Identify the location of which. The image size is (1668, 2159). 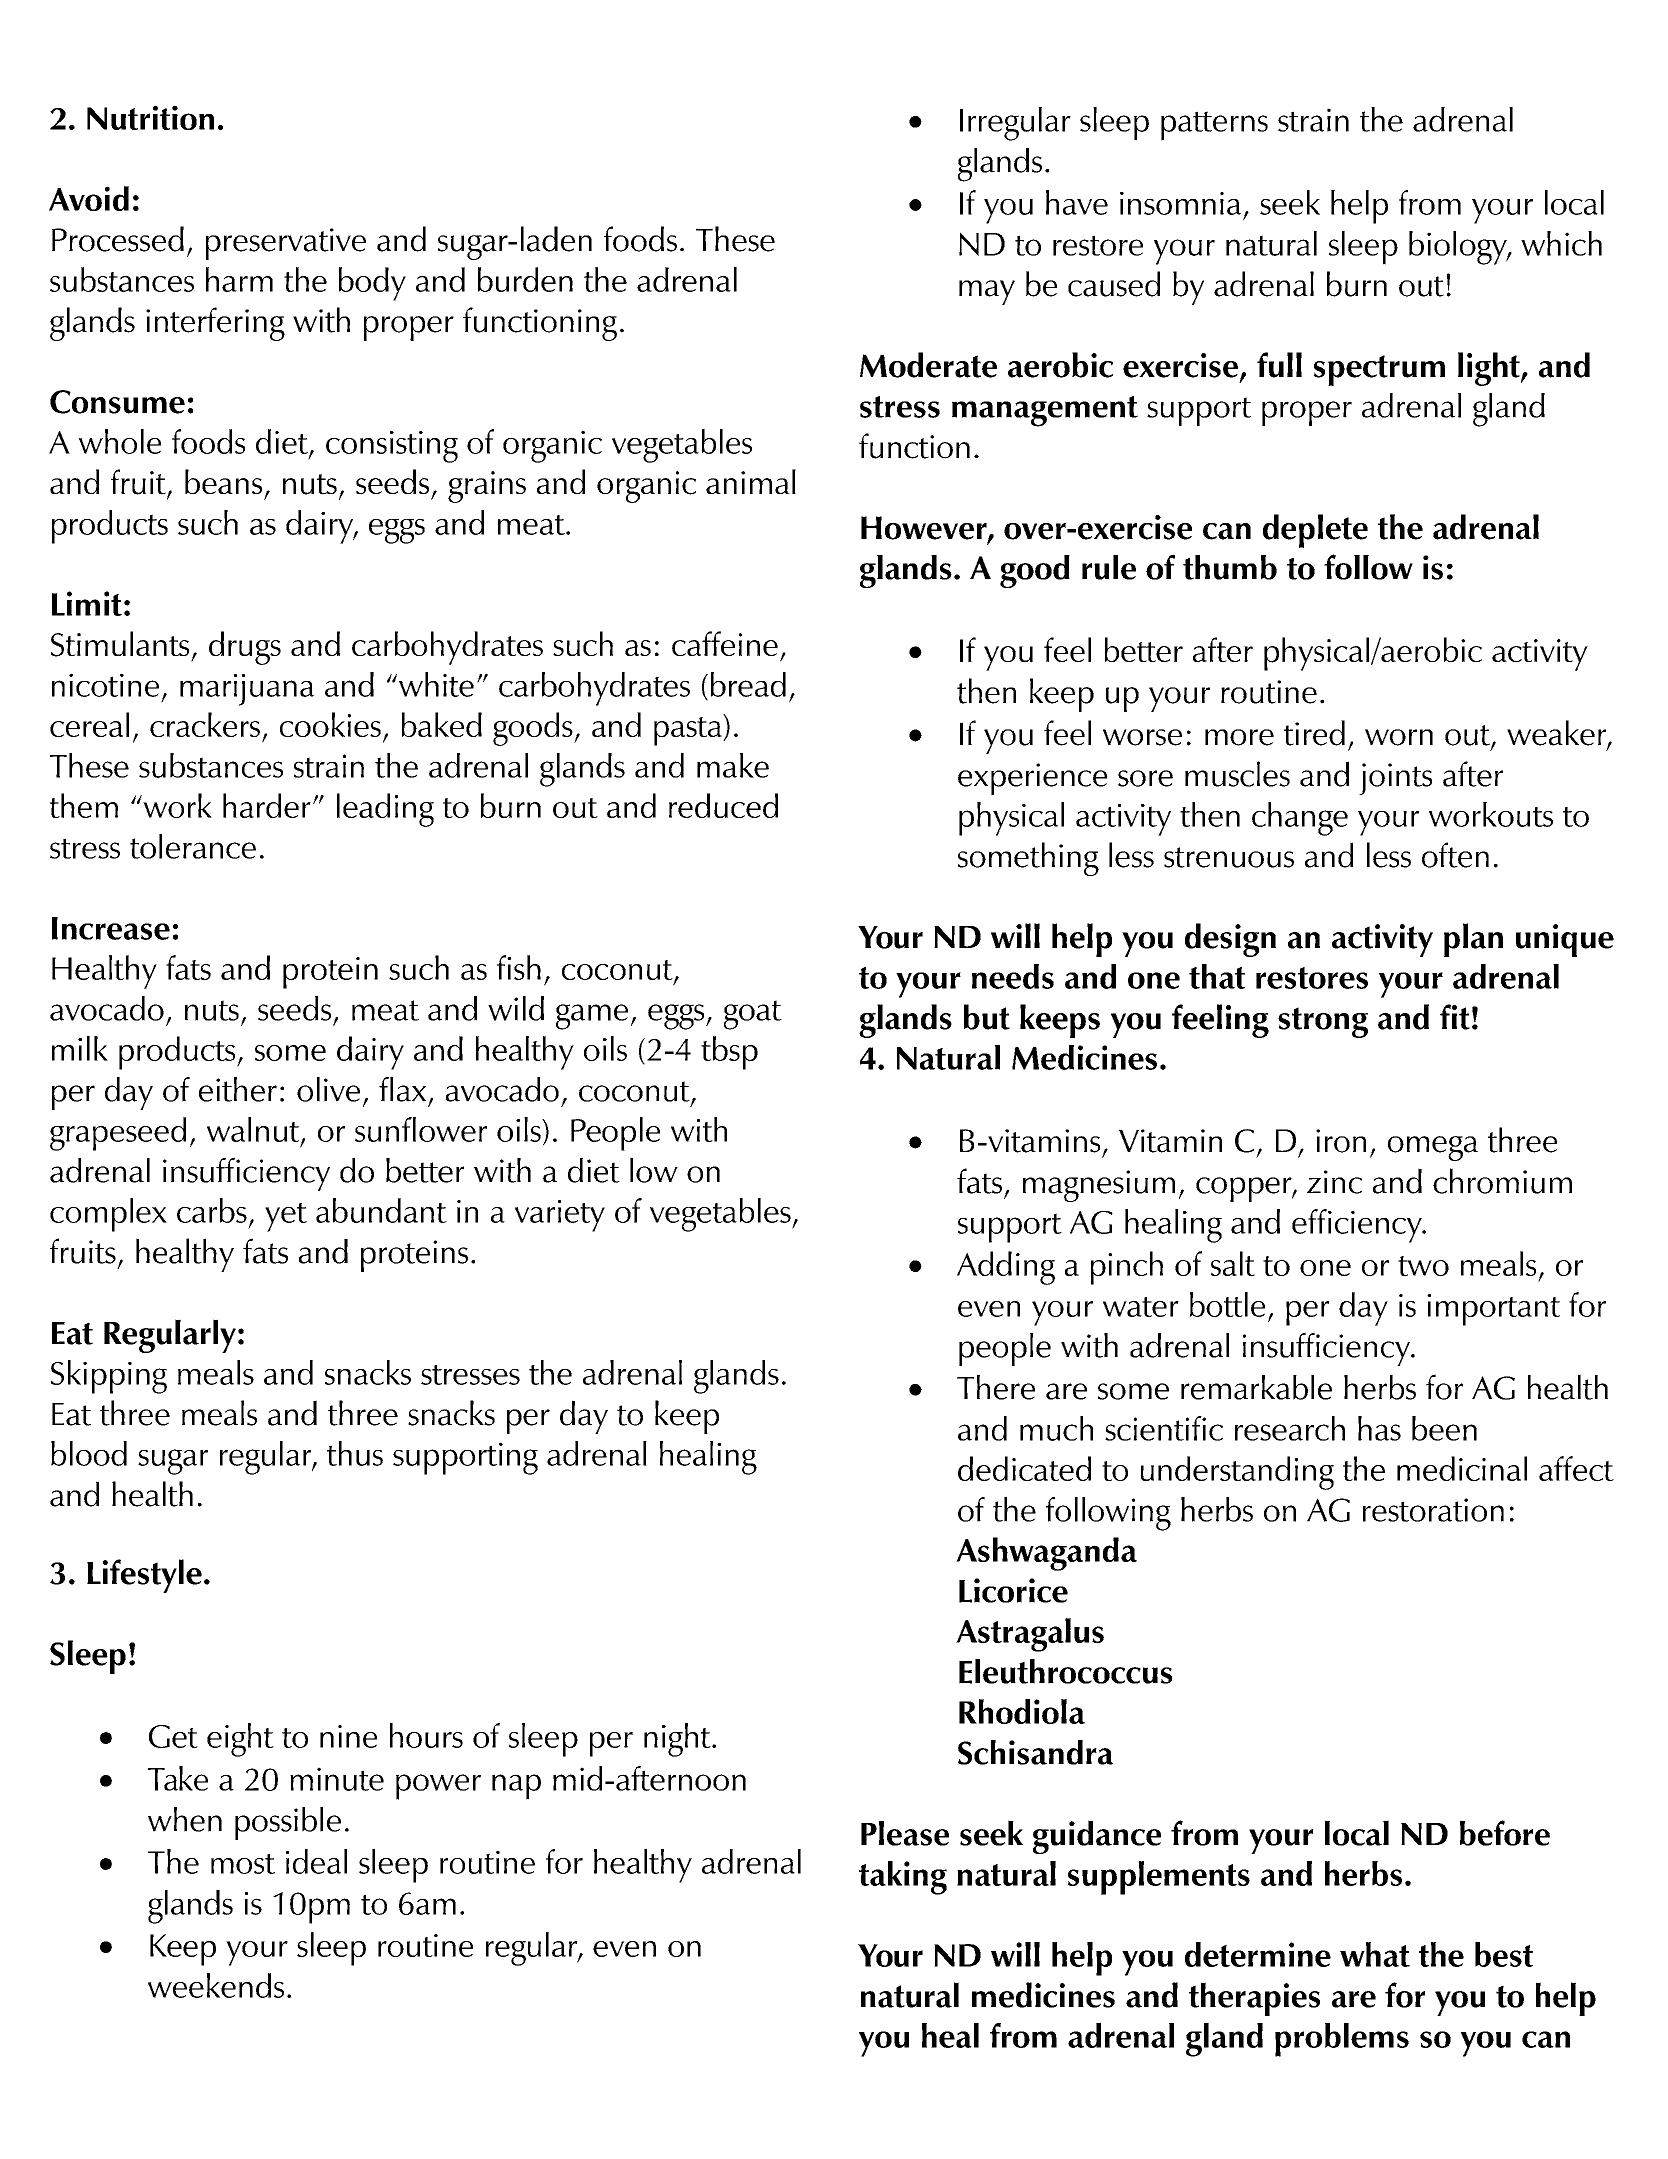
(1561, 243).
